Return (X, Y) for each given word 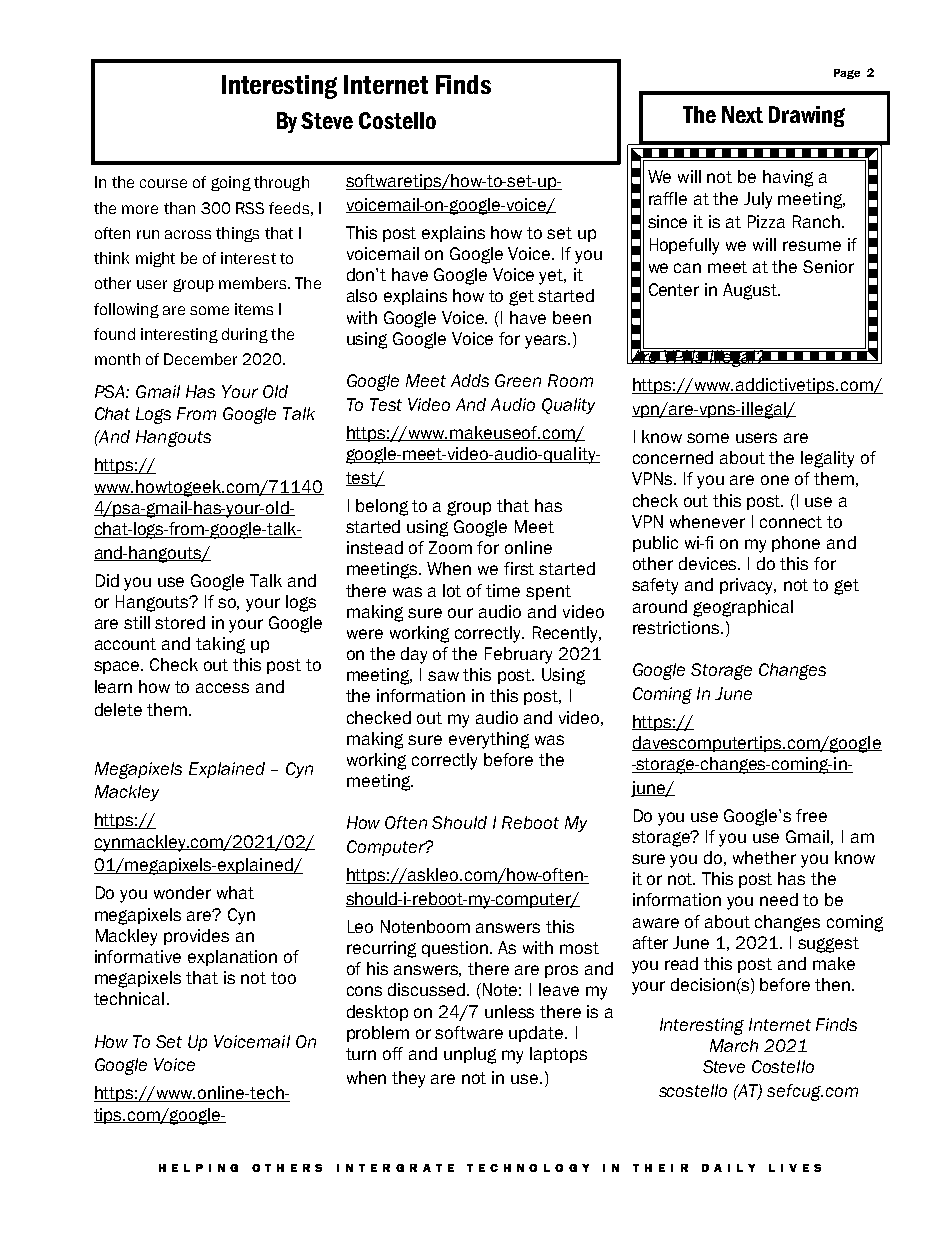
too (283, 978)
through (281, 183)
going (231, 183)
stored (180, 622)
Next (742, 114)
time (503, 590)
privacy (748, 586)
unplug (470, 1055)
